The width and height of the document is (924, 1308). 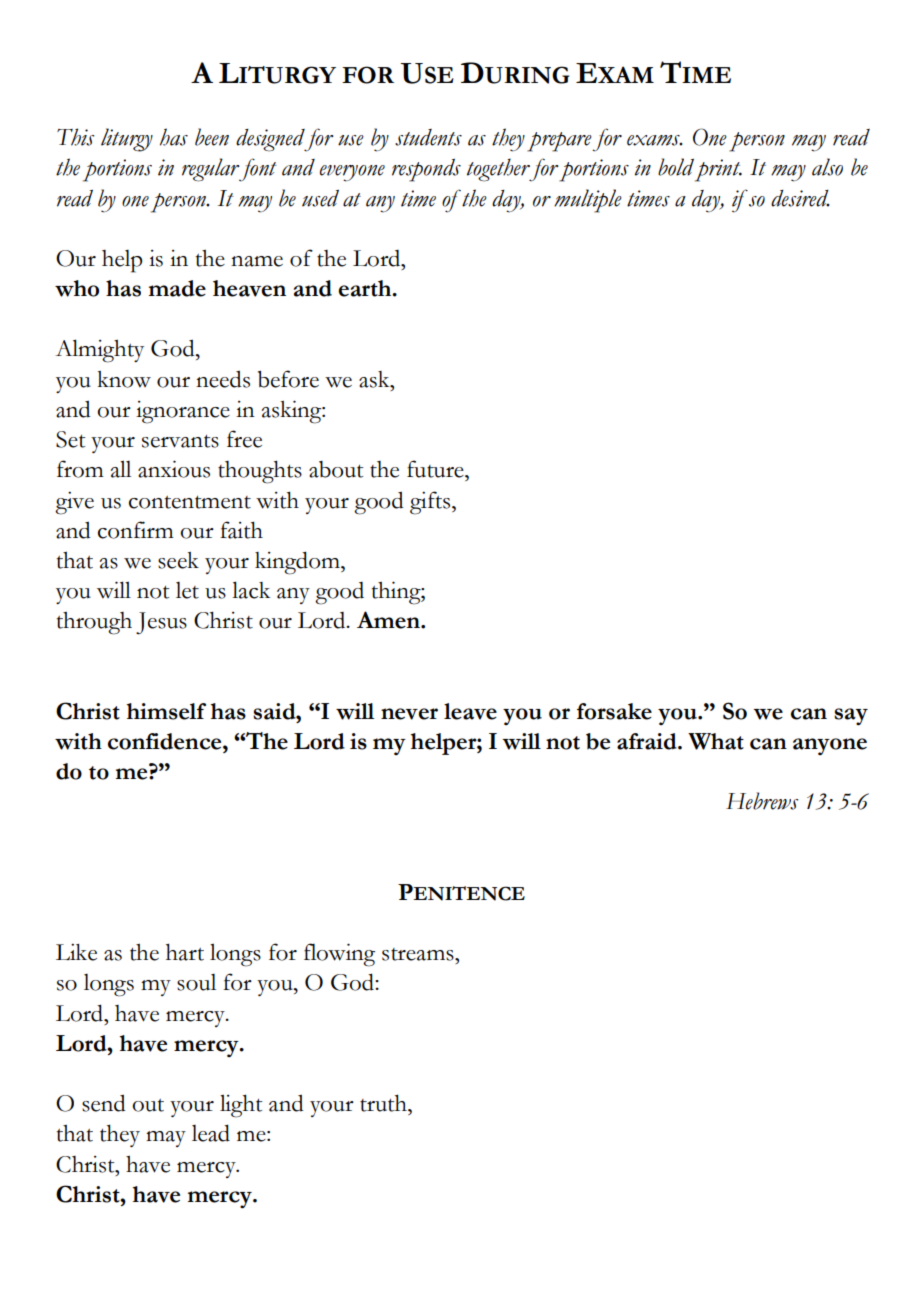 I want to click on regular, so click(x=212, y=170).
